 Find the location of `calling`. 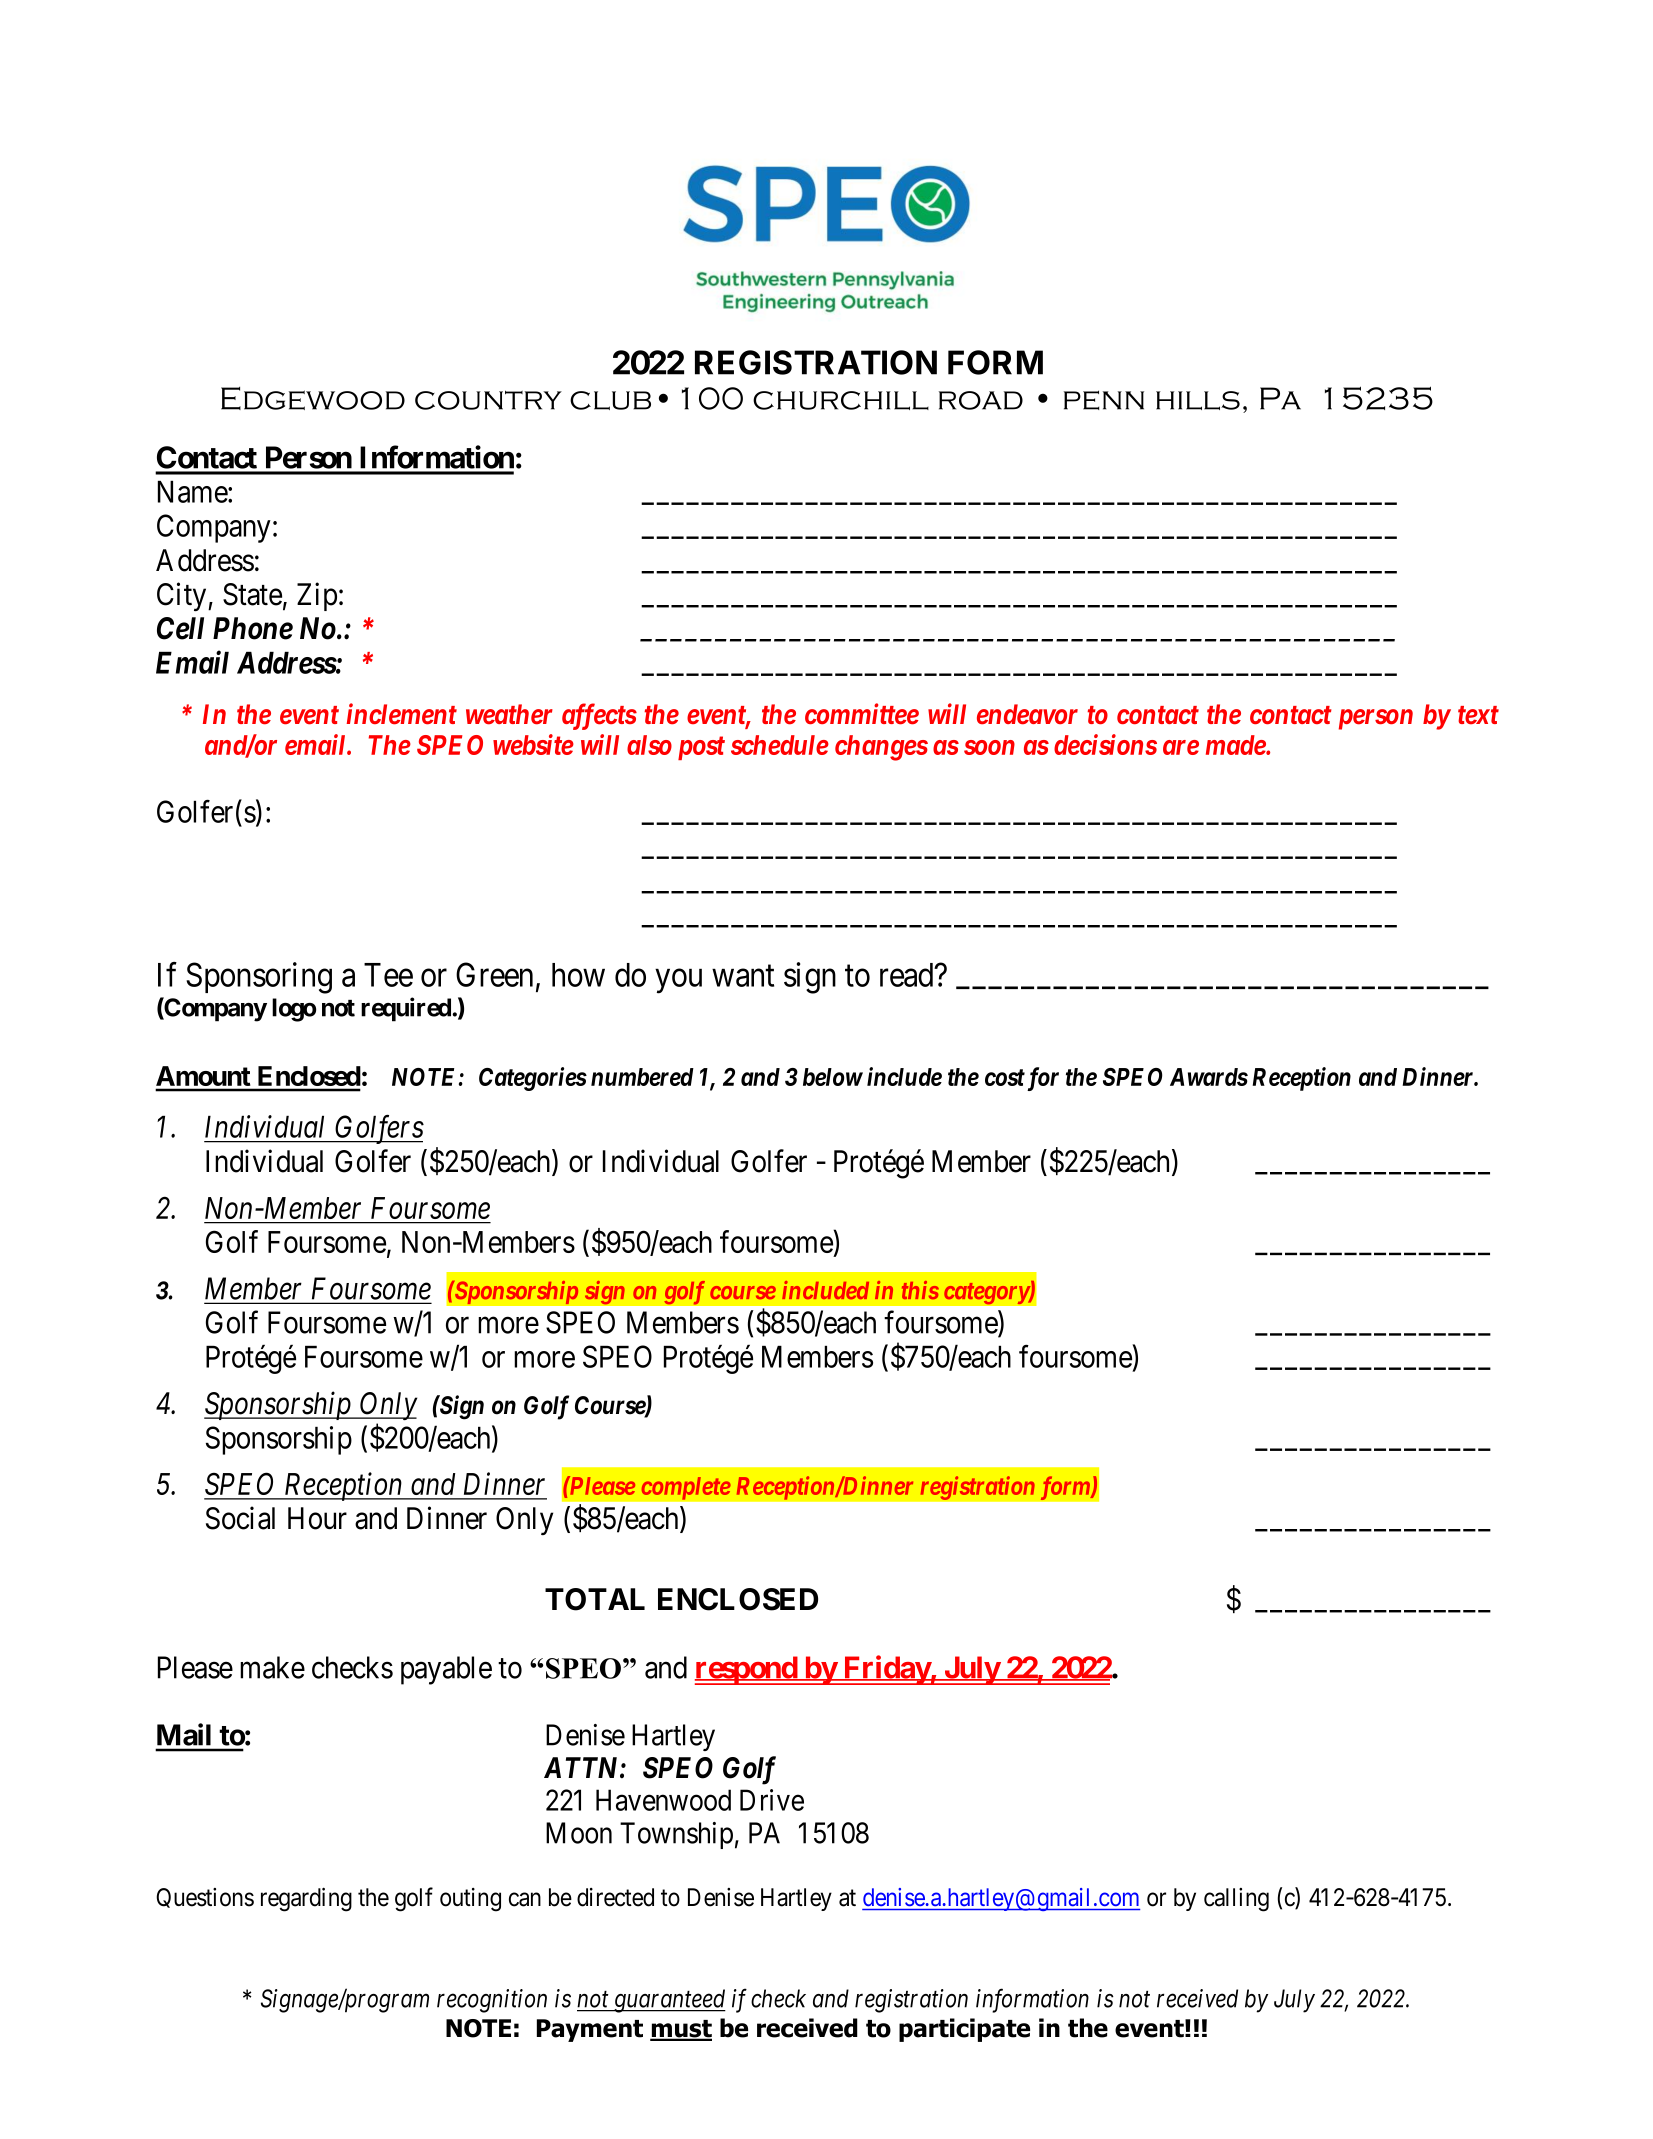

calling is located at coordinates (1236, 1900).
